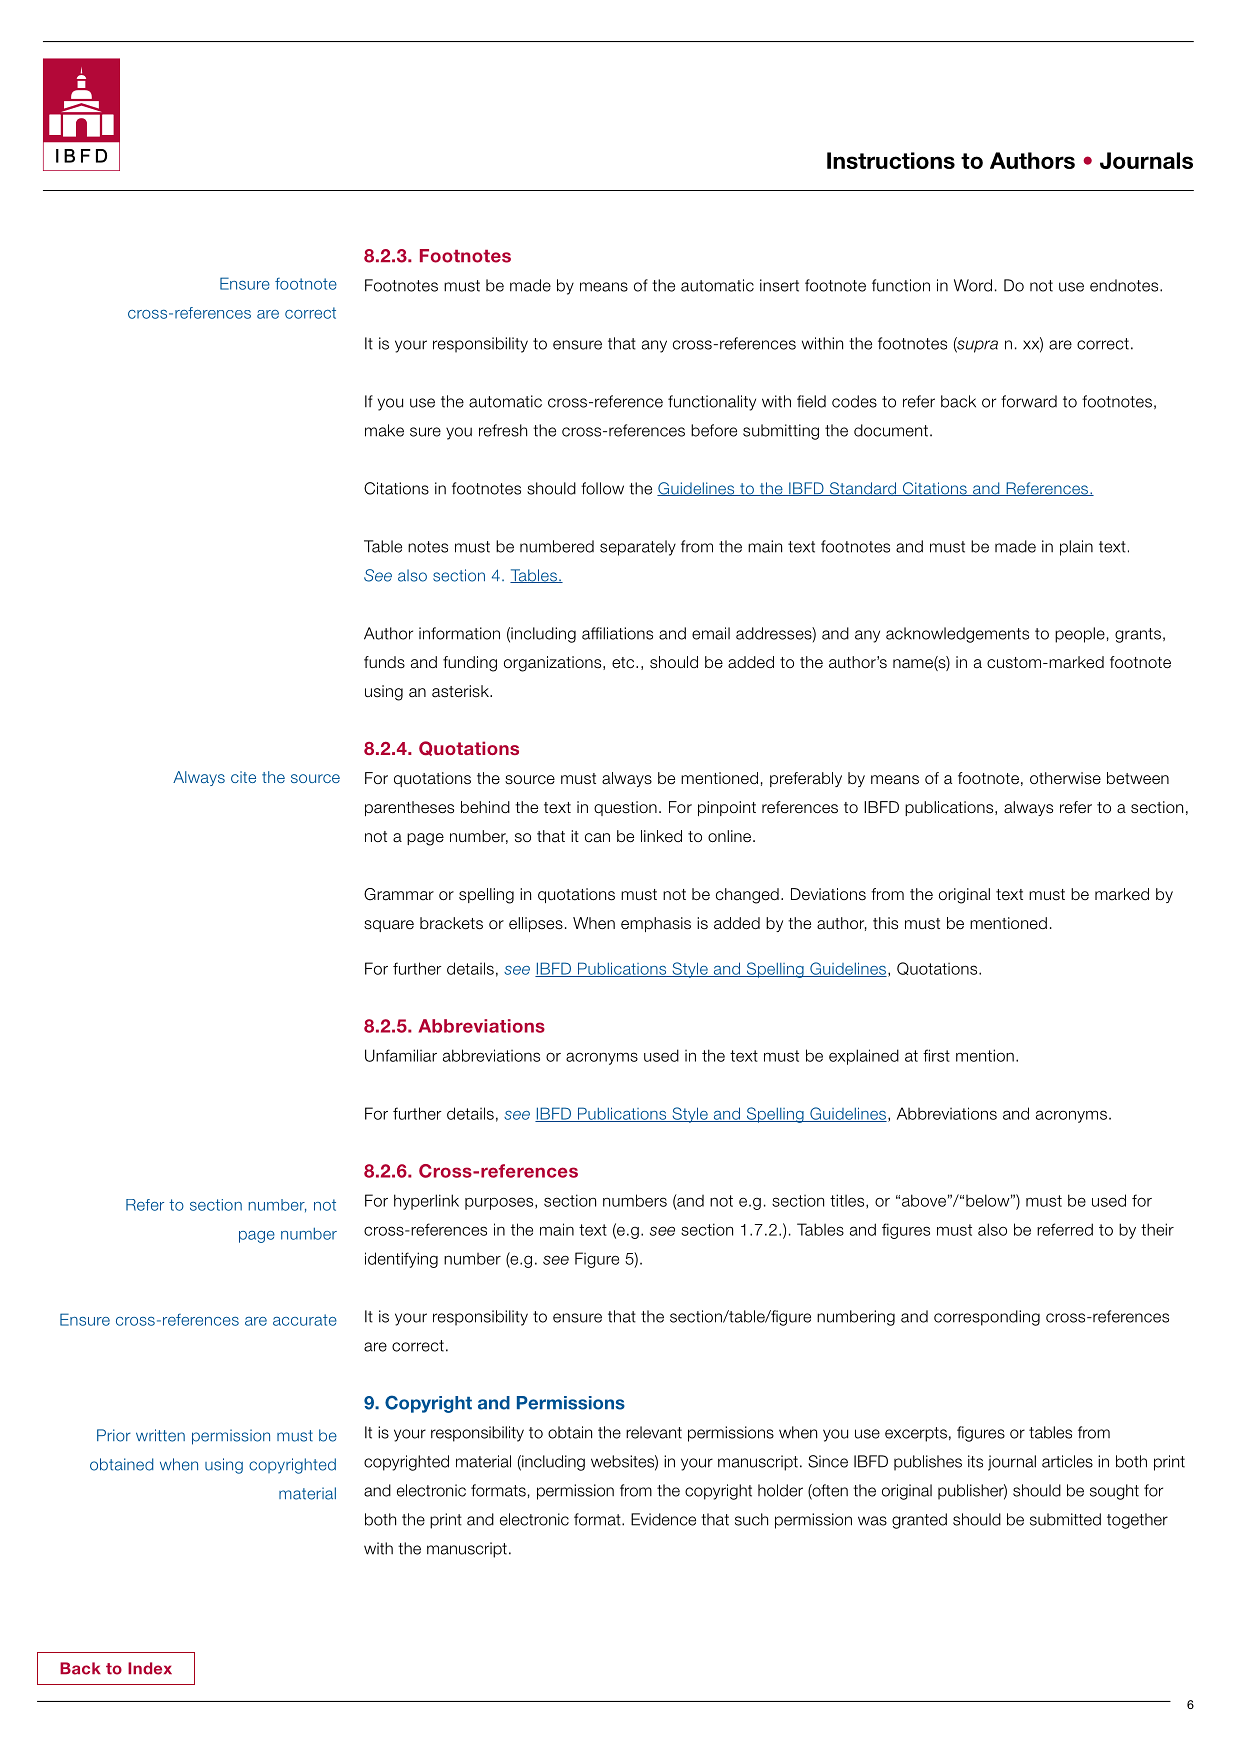 This document has height=1743, width=1233. Describe the element at coordinates (656, 924) in the document. I see `emphasis` at that location.
